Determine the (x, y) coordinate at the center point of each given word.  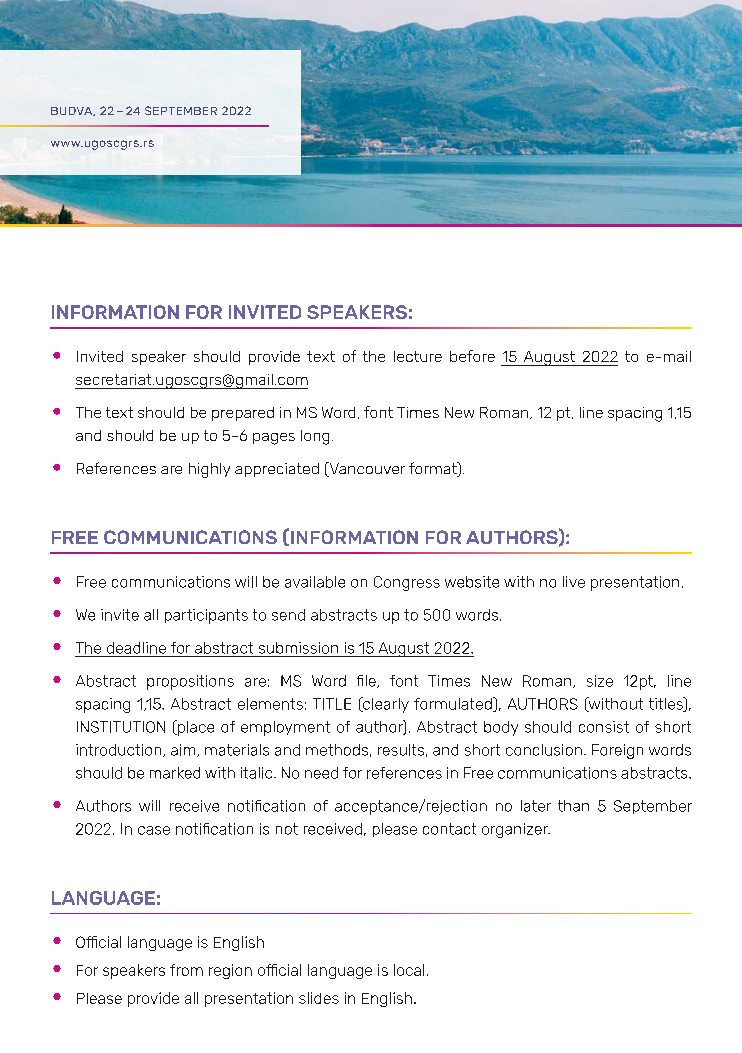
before (472, 356)
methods (337, 750)
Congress (407, 583)
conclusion (544, 750)
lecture (418, 356)
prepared (243, 414)
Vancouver (366, 469)
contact (449, 829)
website (472, 582)
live (574, 582)
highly (209, 470)
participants (206, 616)
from (186, 970)
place (194, 728)
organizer (516, 830)
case (154, 830)
